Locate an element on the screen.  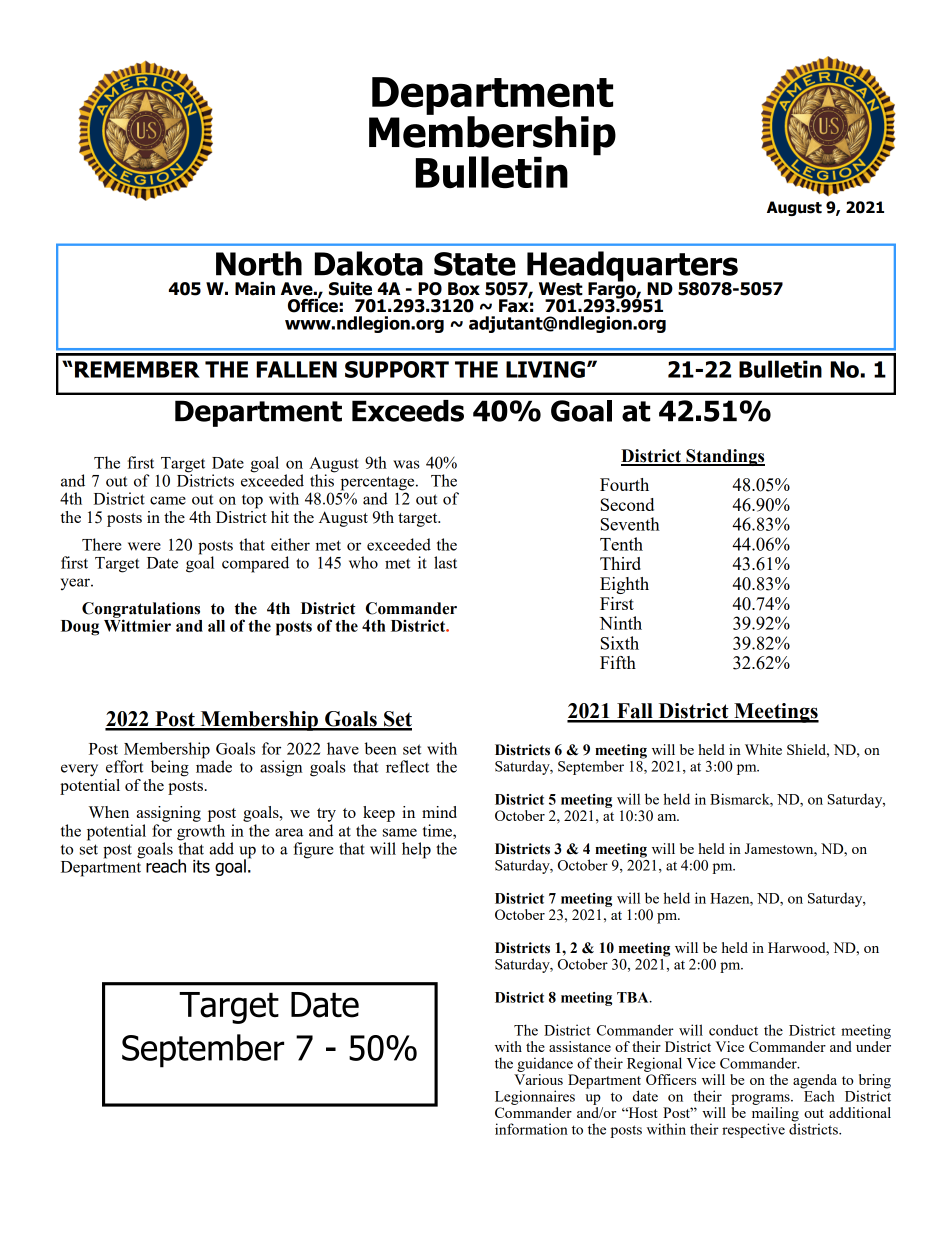
Legionnaires is located at coordinates (535, 1097).
